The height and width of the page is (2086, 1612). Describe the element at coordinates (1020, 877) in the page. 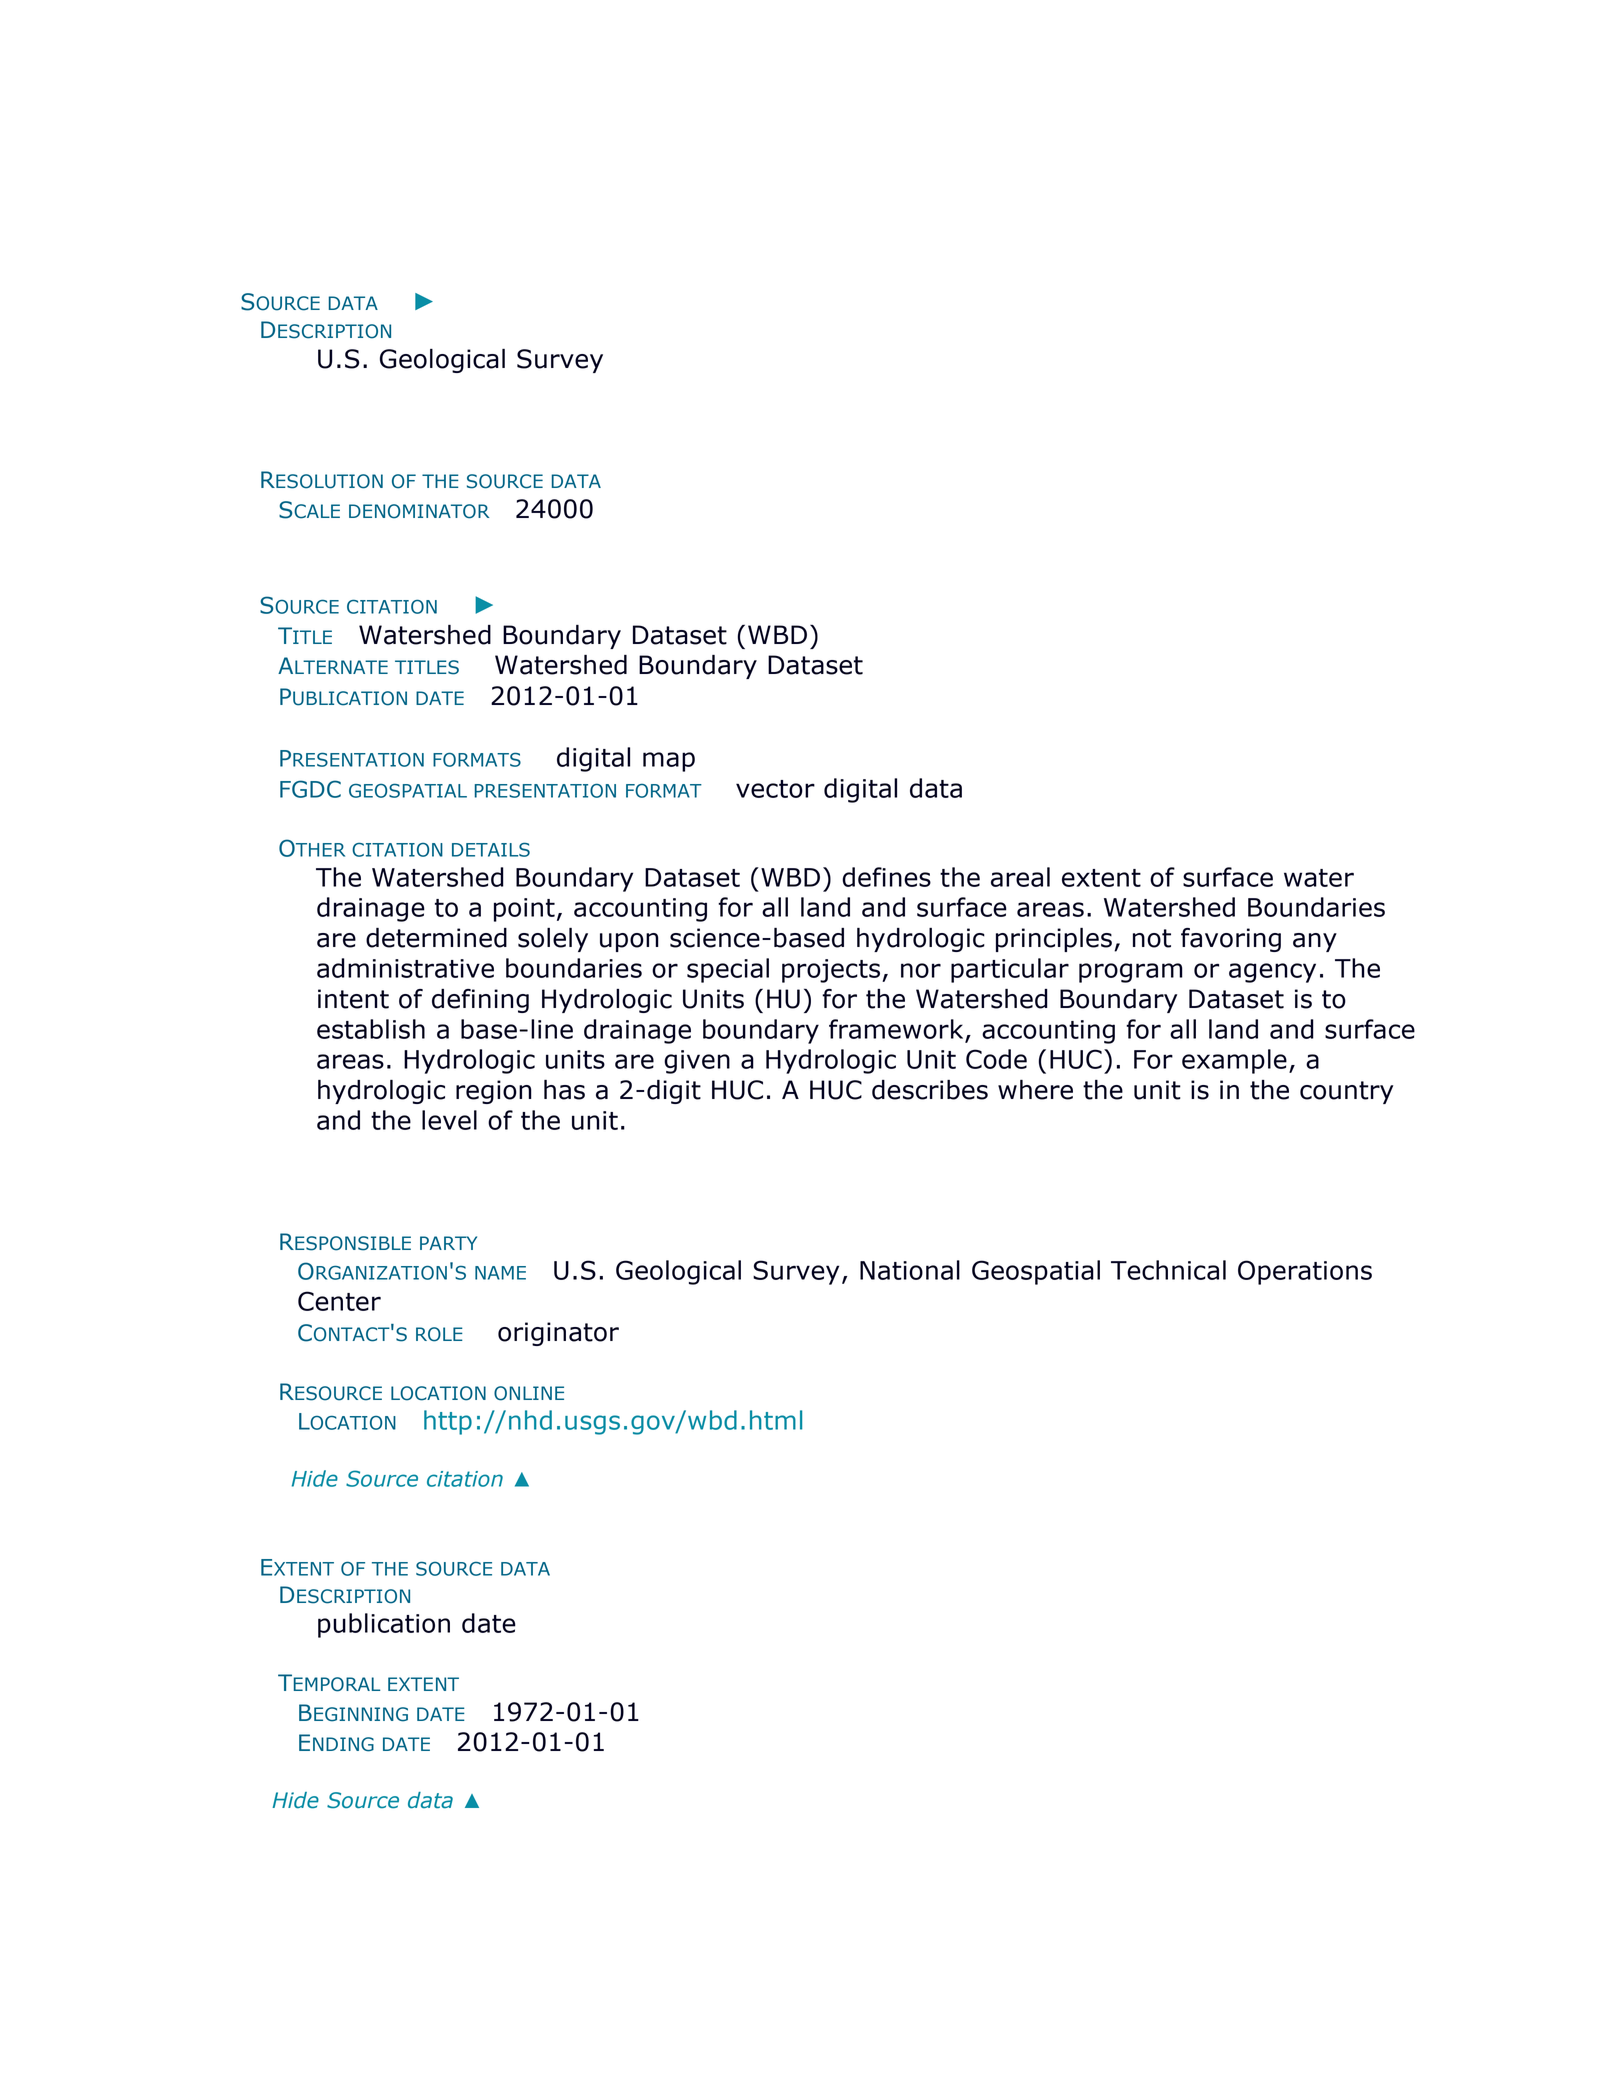

I see `areal` at that location.
